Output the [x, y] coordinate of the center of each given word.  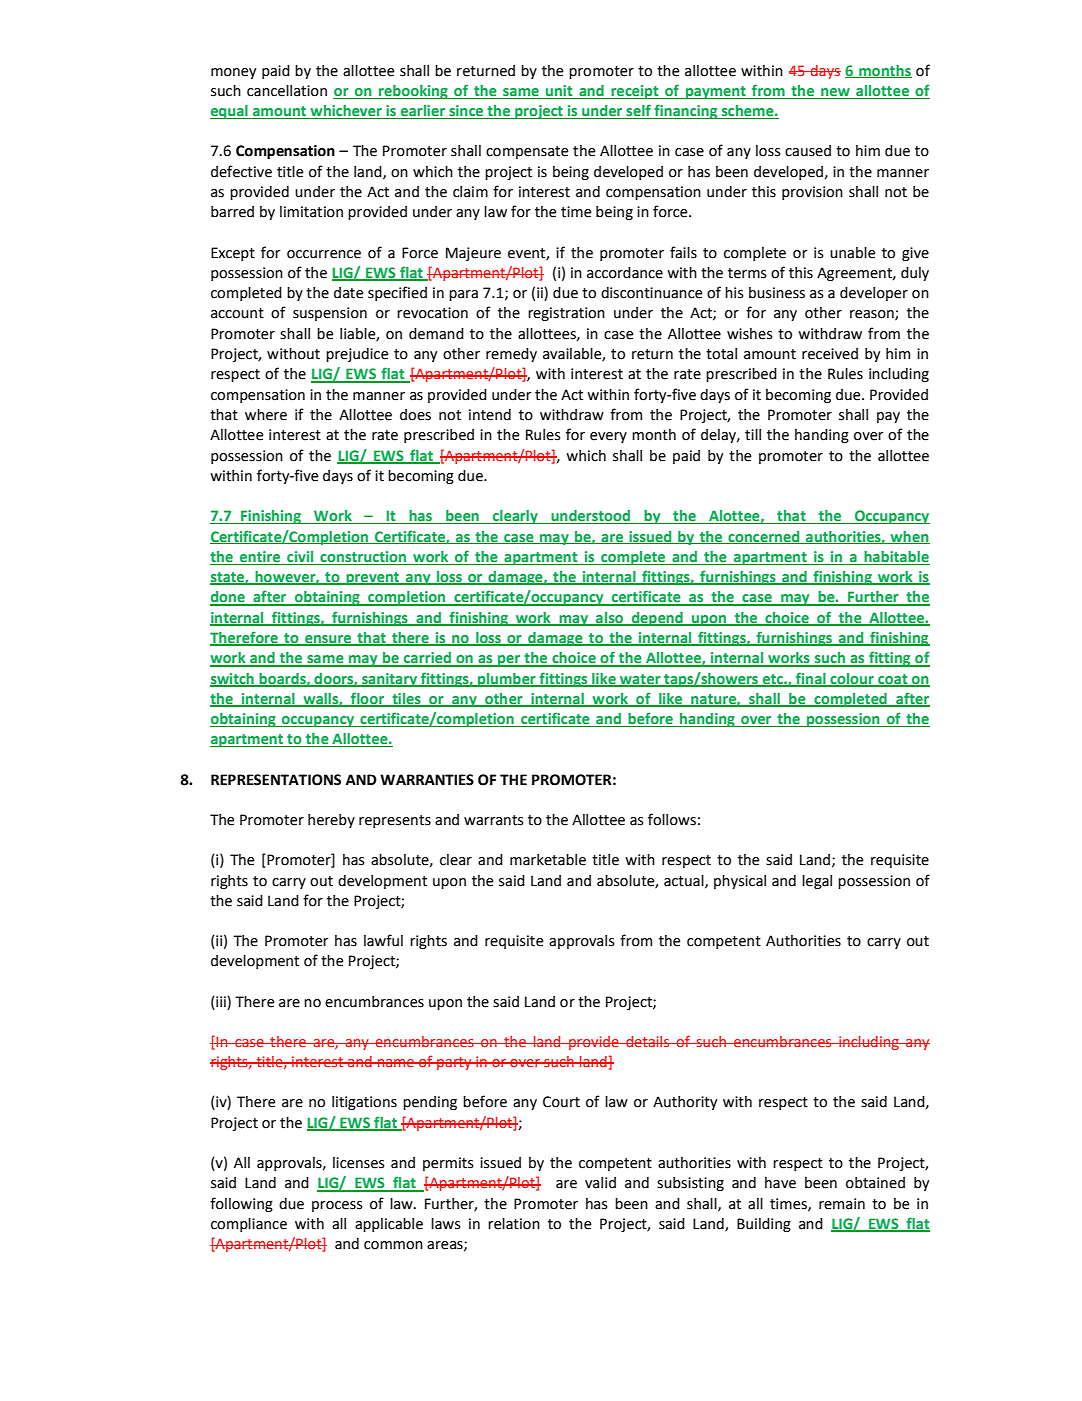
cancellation [287, 91]
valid [600, 1183]
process [337, 1206]
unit [559, 92]
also [610, 618]
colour [852, 679]
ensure [328, 640]
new [835, 93]
